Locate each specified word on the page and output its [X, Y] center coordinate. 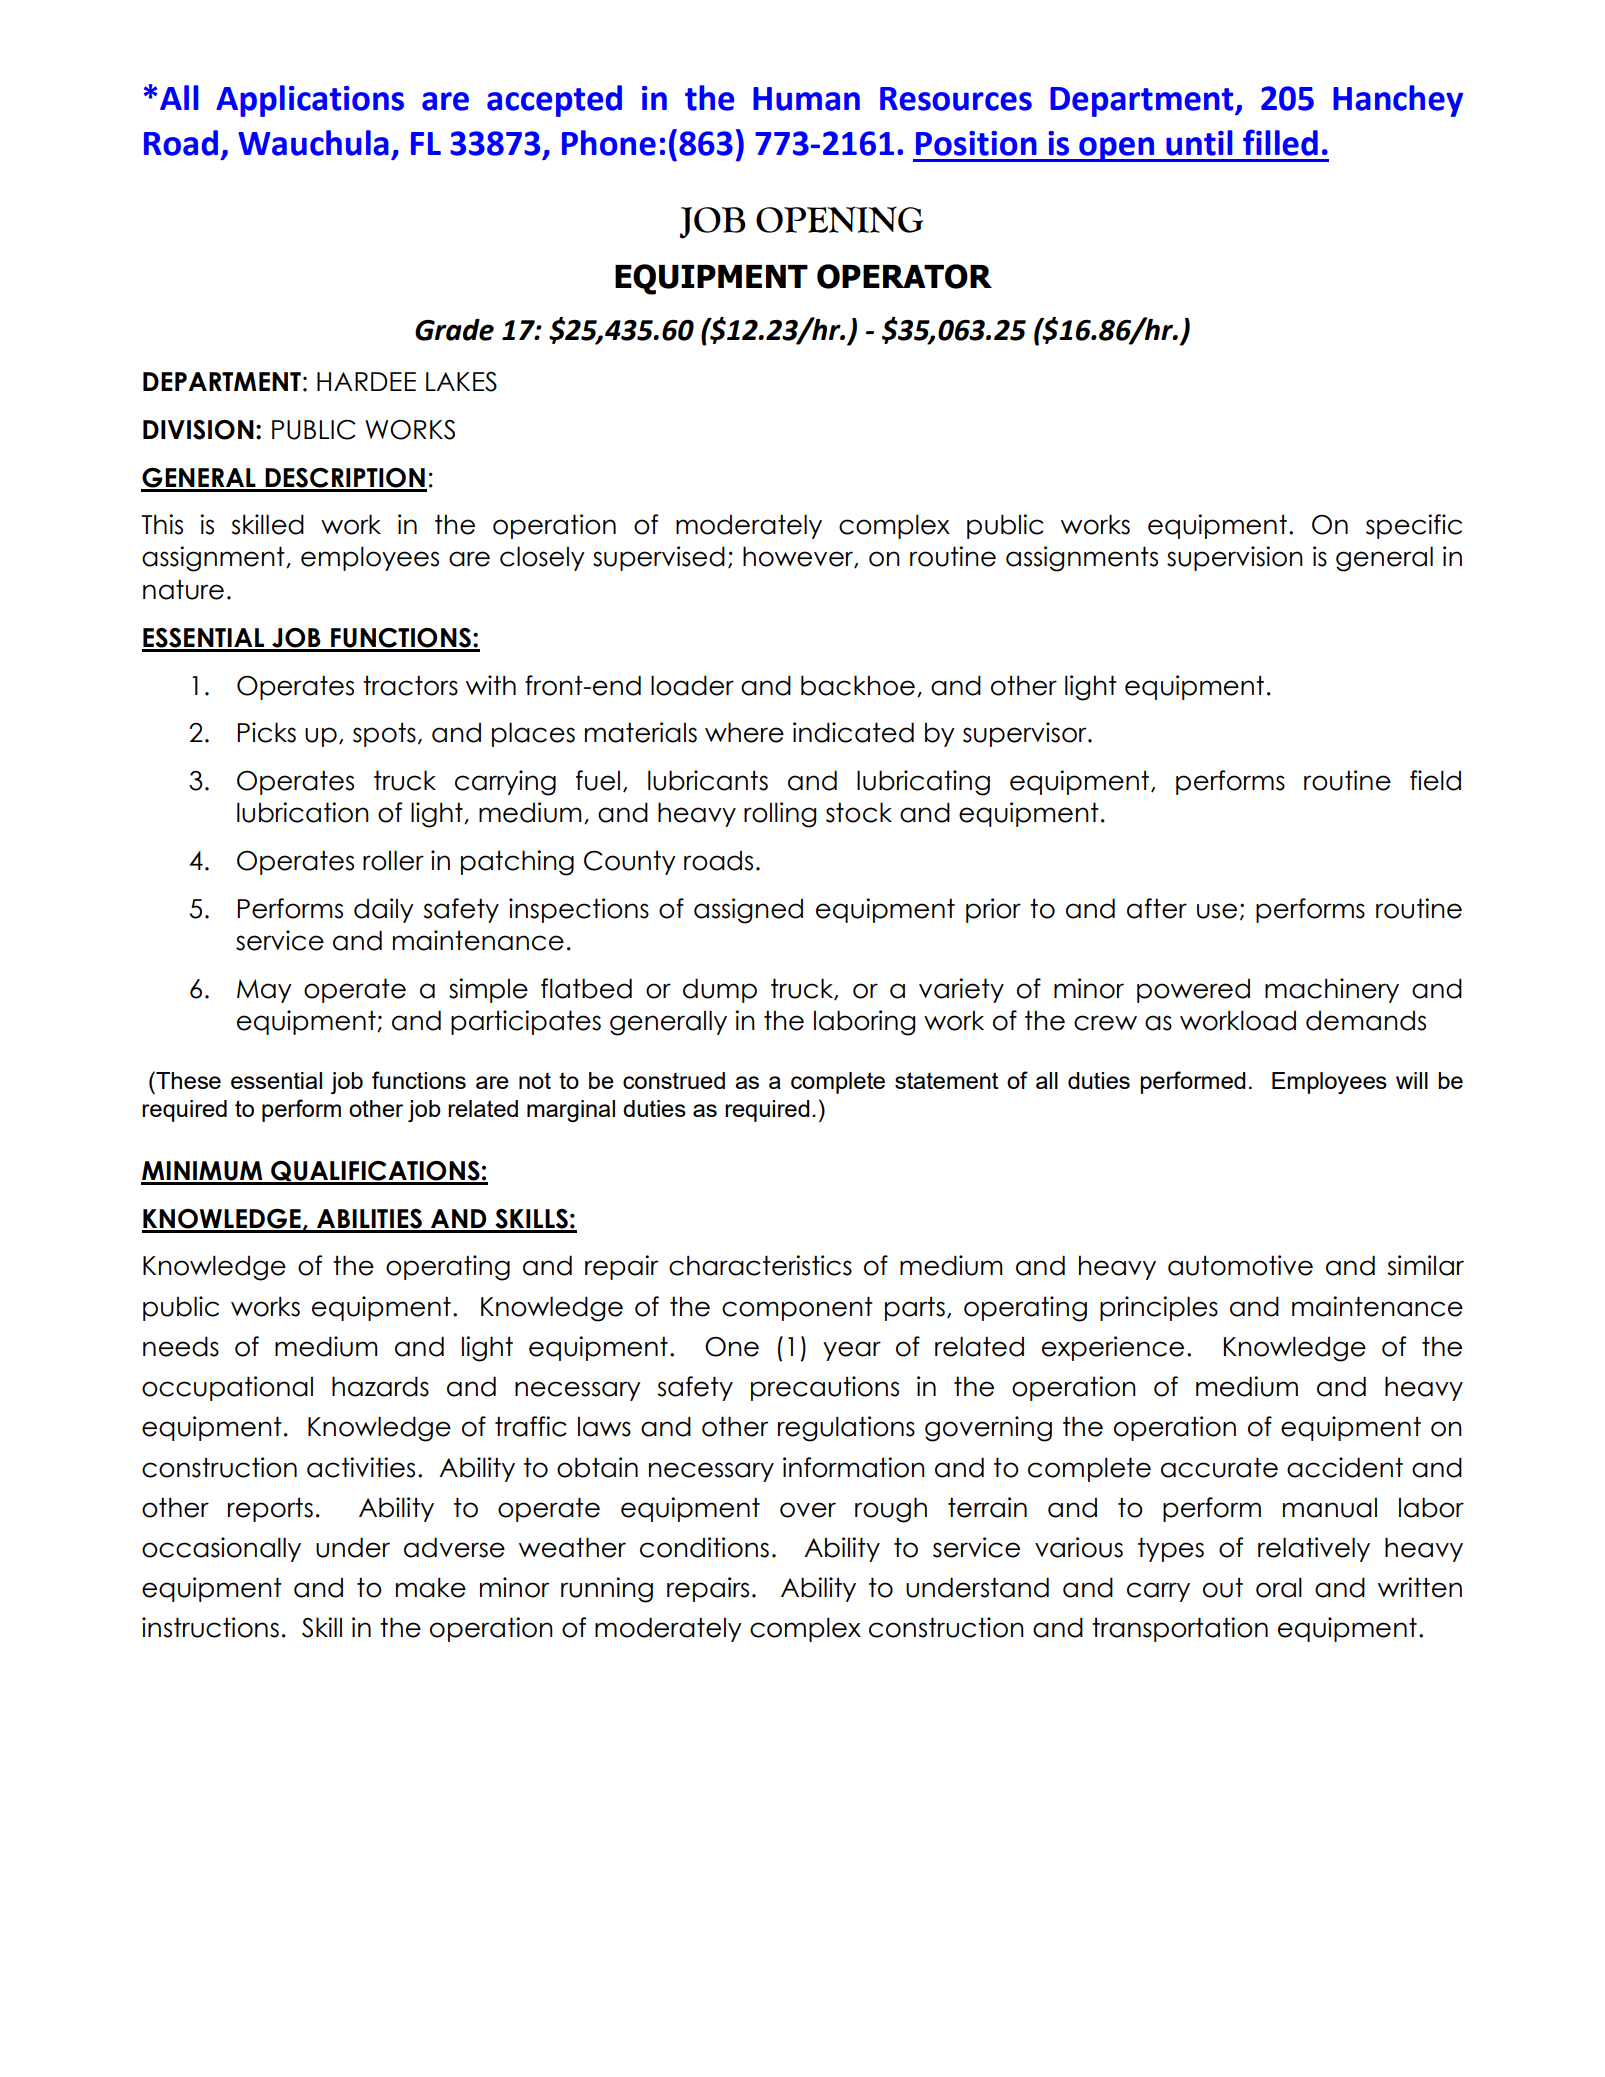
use [1217, 911]
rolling [780, 815]
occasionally [221, 1549]
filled [1280, 142]
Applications [310, 101]
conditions [704, 1547]
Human [806, 99]
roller [393, 860]
